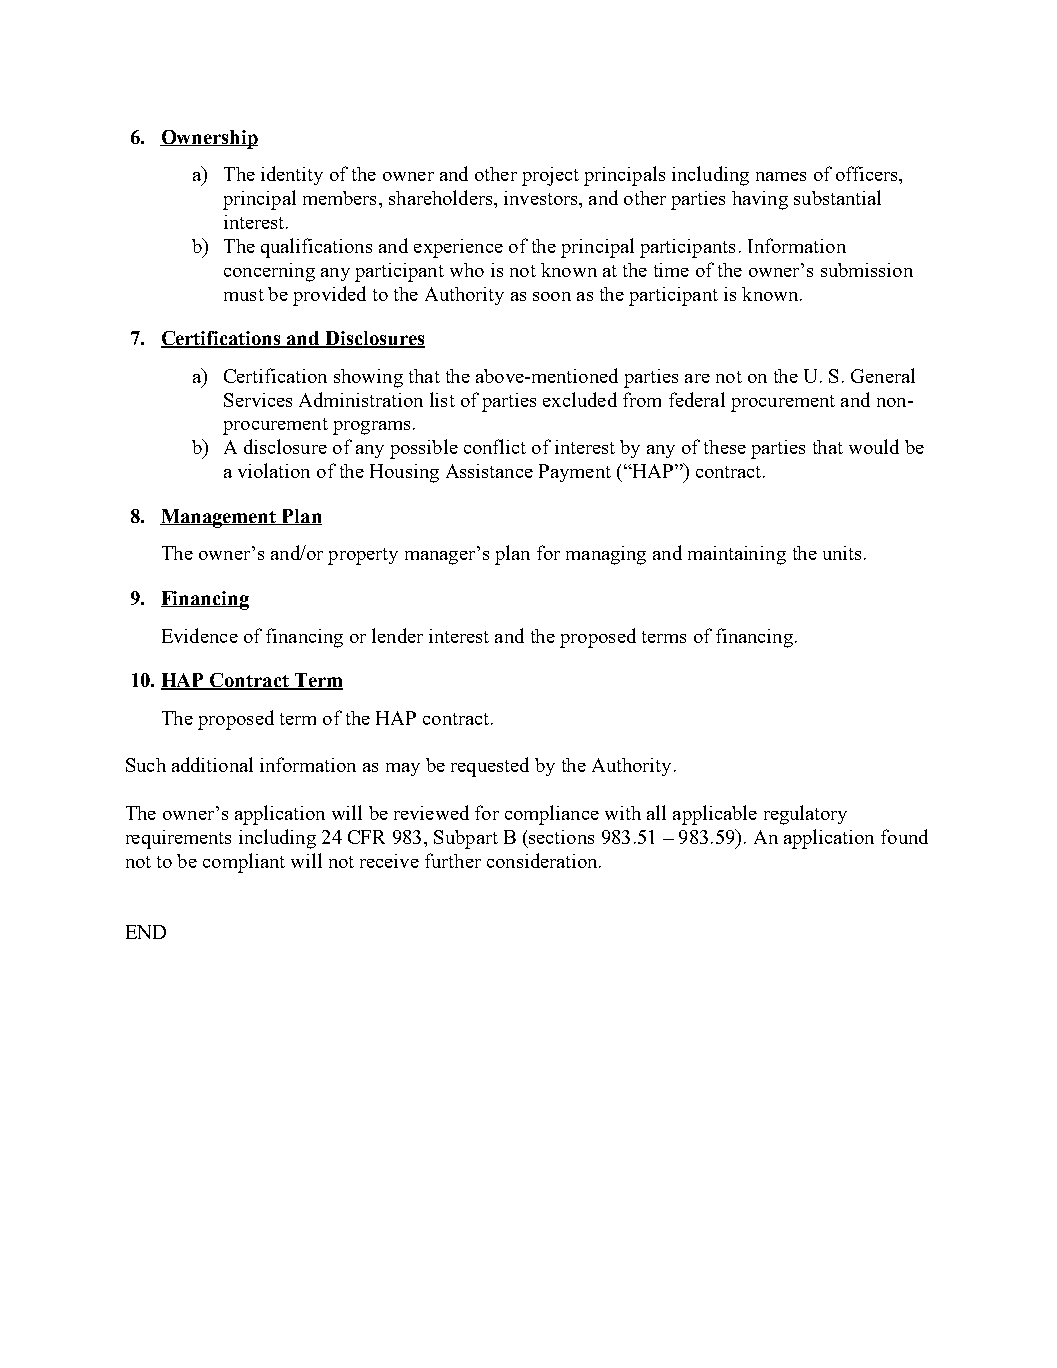  Describe the element at coordinates (805, 815) in the screenshot. I see `regulatory` at that location.
